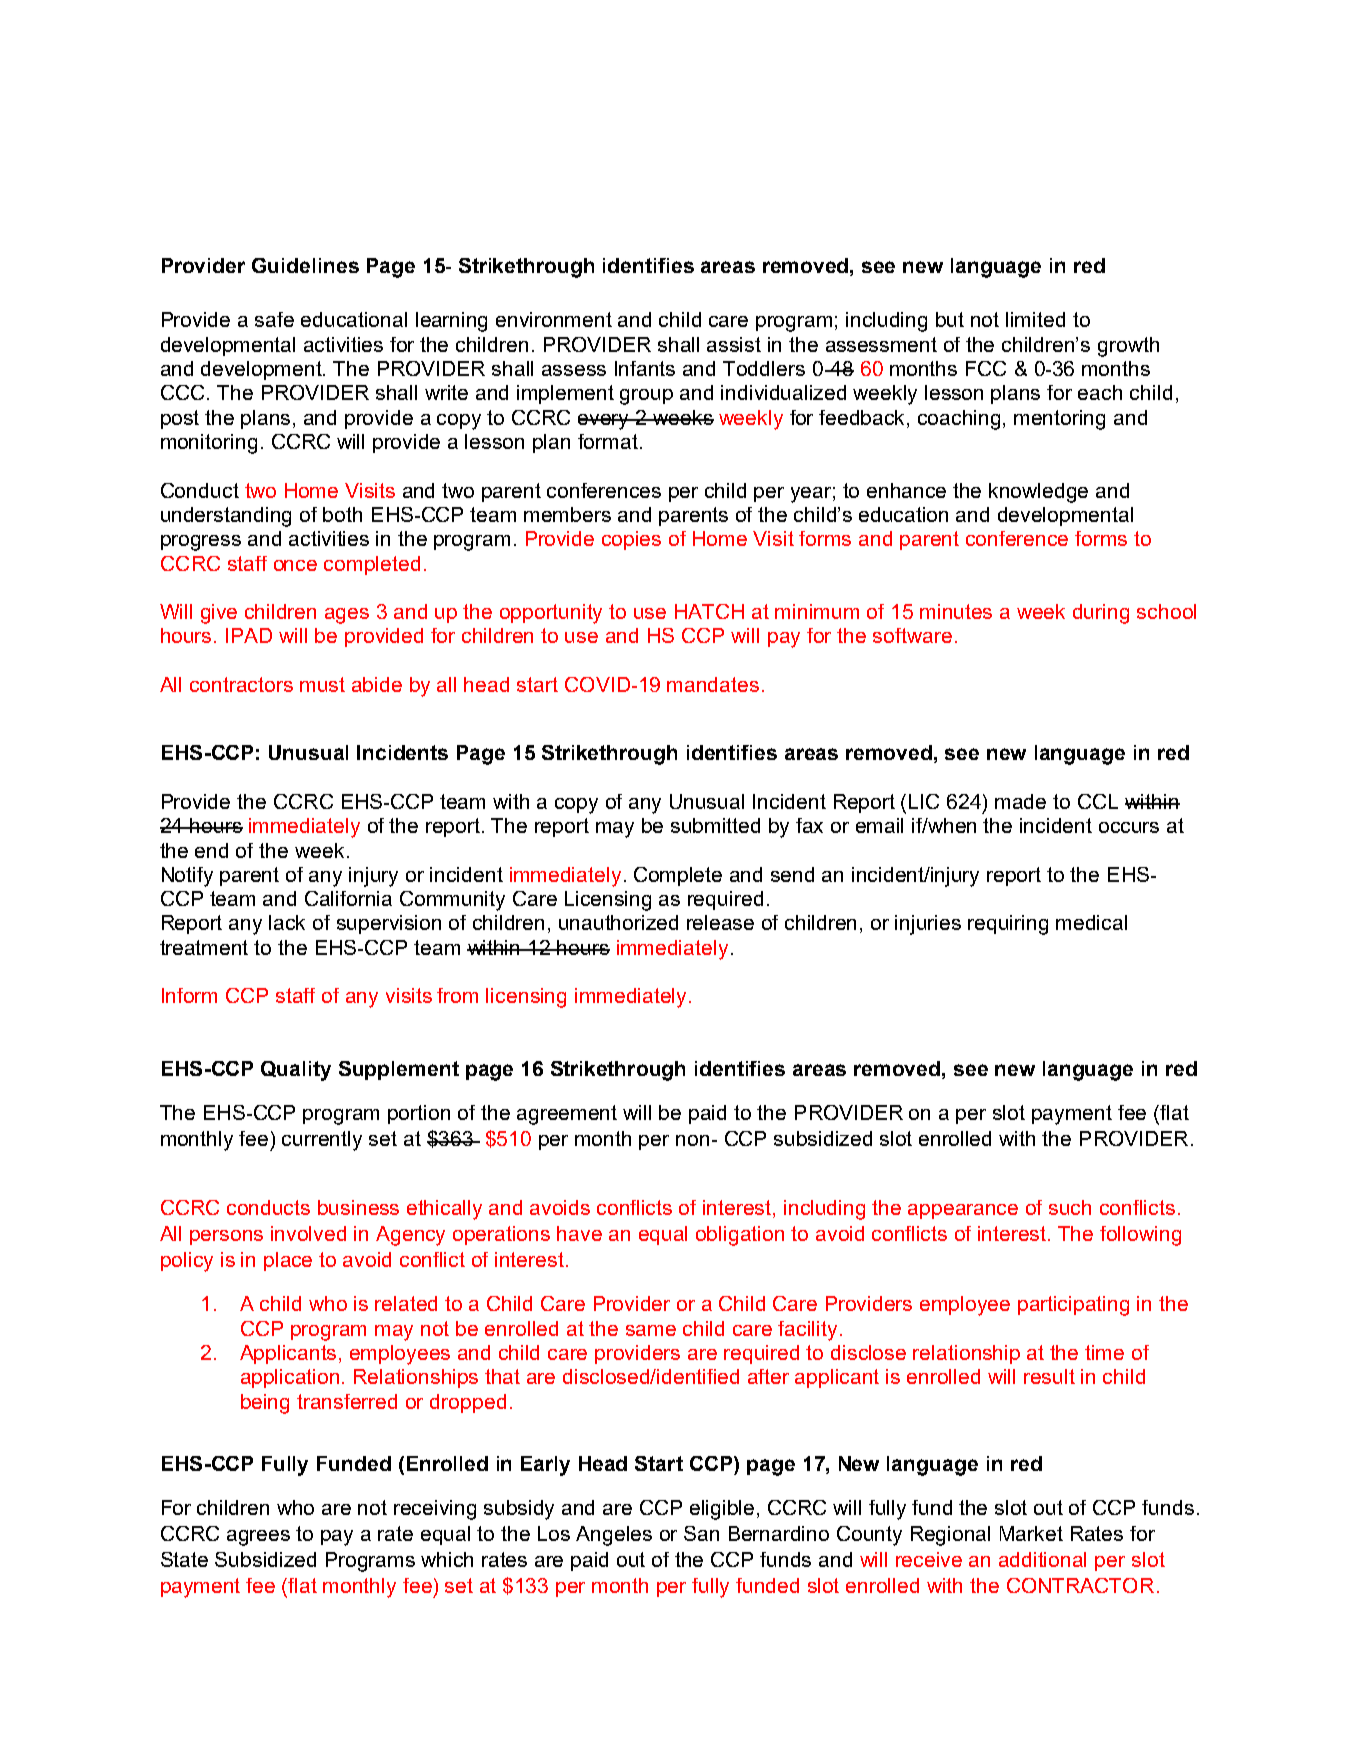 The width and height of the document is (1361, 1762). Describe the element at coordinates (709, 611) in the document. I see `HATCH` at that location.
